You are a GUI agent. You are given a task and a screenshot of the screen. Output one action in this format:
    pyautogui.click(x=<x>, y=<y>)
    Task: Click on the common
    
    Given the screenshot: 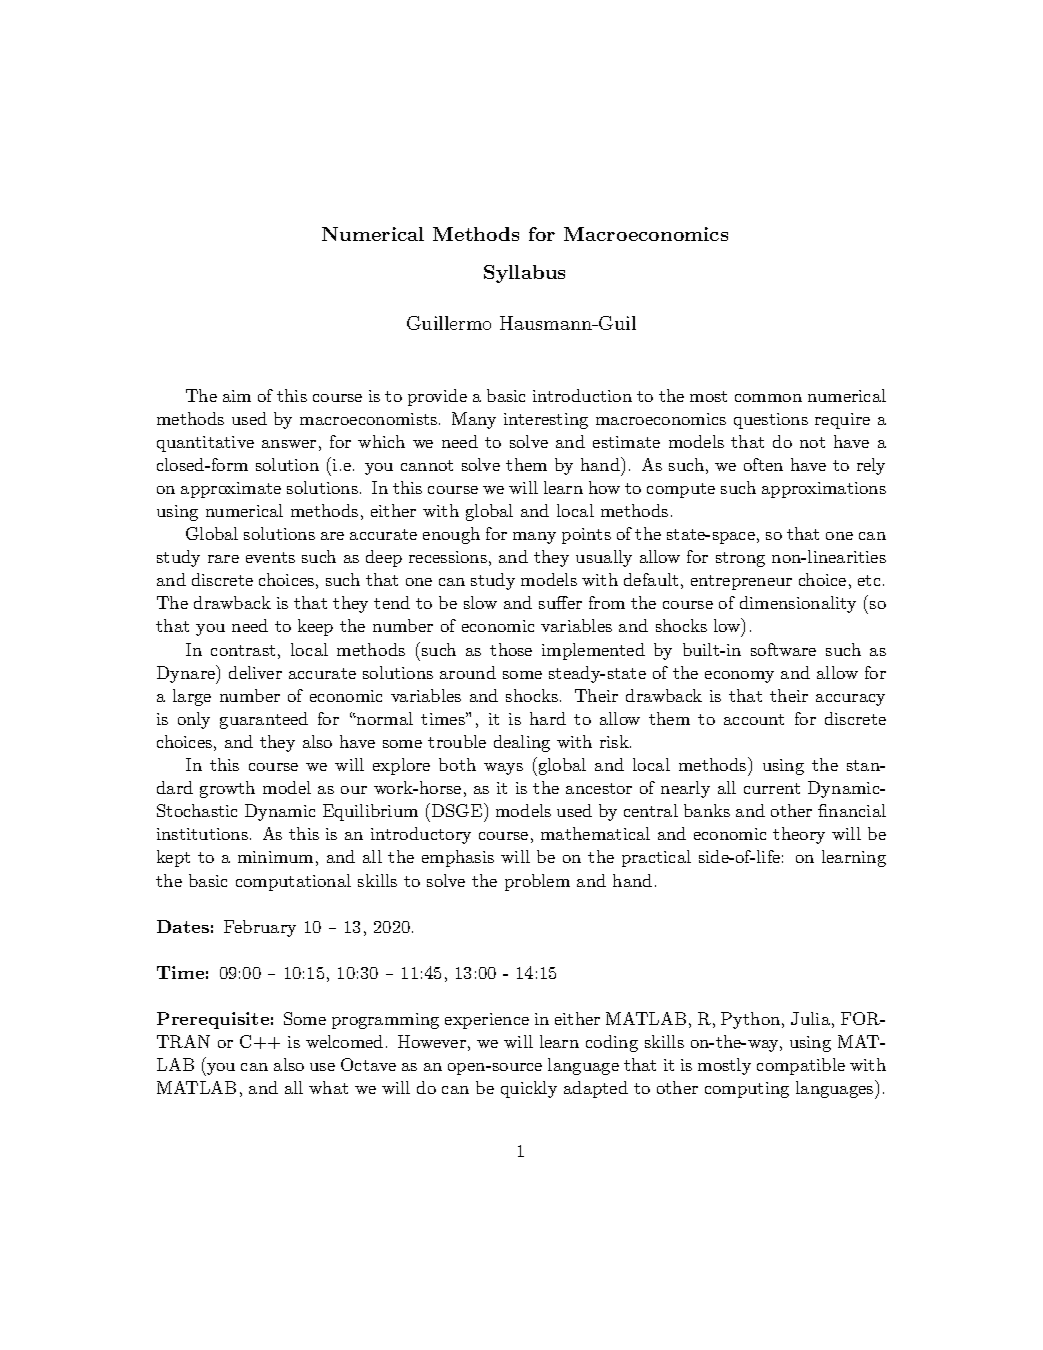 What is the action you would take?
    pyautogui.click(x=768, y=398)
